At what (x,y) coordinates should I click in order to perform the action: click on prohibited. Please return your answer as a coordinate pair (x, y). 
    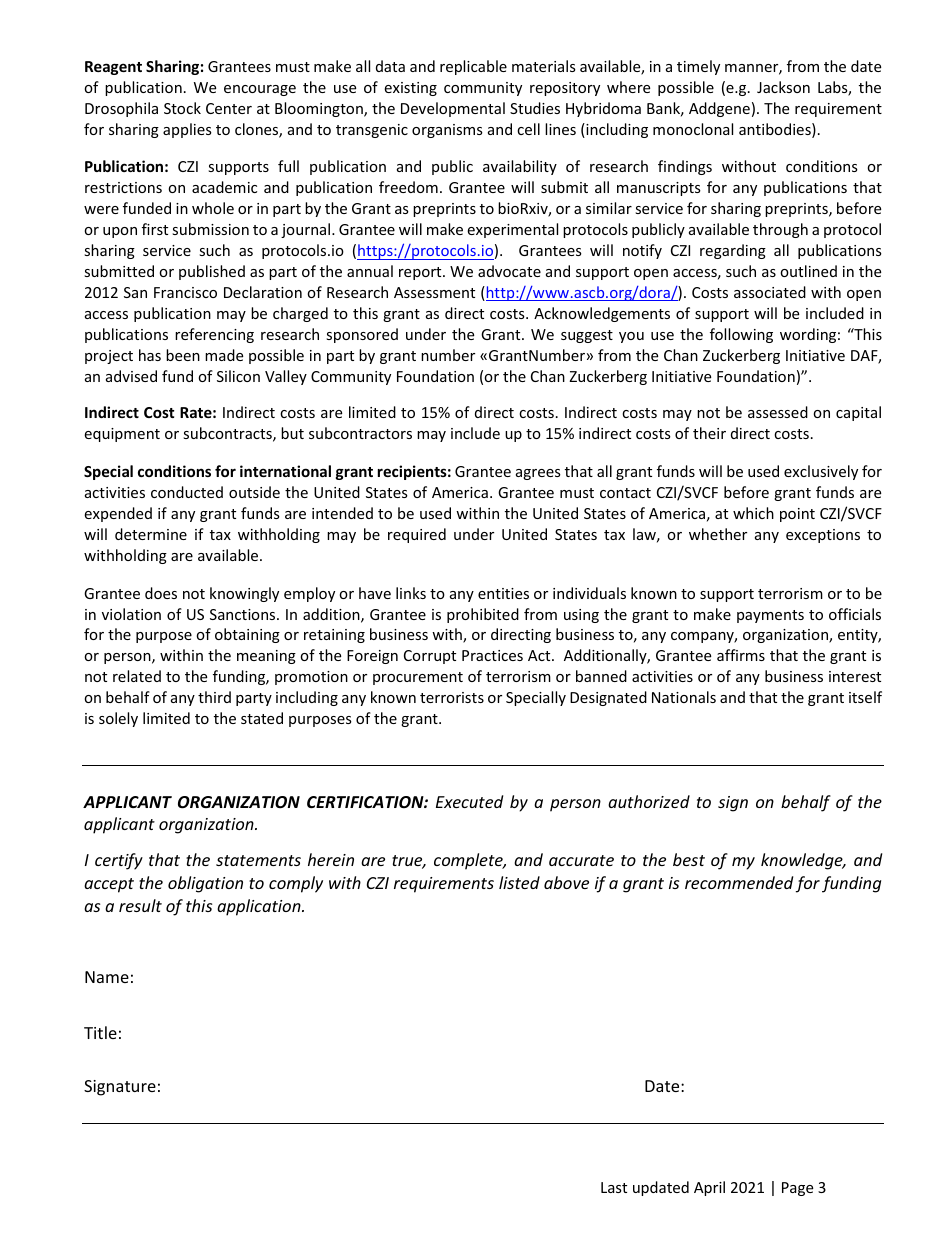
    Looking at the image, I should click on (483, 615).
